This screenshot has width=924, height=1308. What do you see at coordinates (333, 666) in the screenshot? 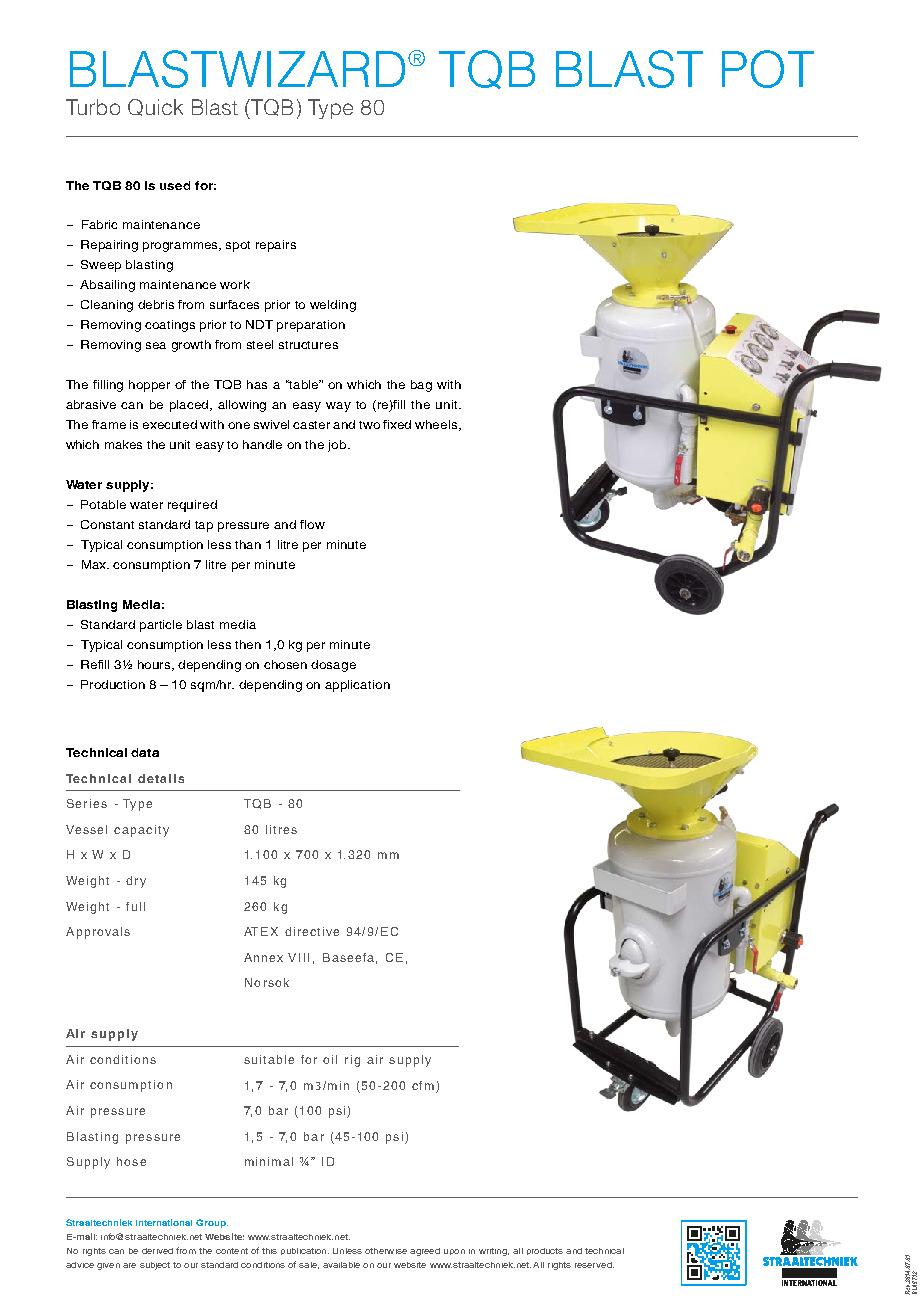
I see `dosage` at bounding box center [333, 666].
